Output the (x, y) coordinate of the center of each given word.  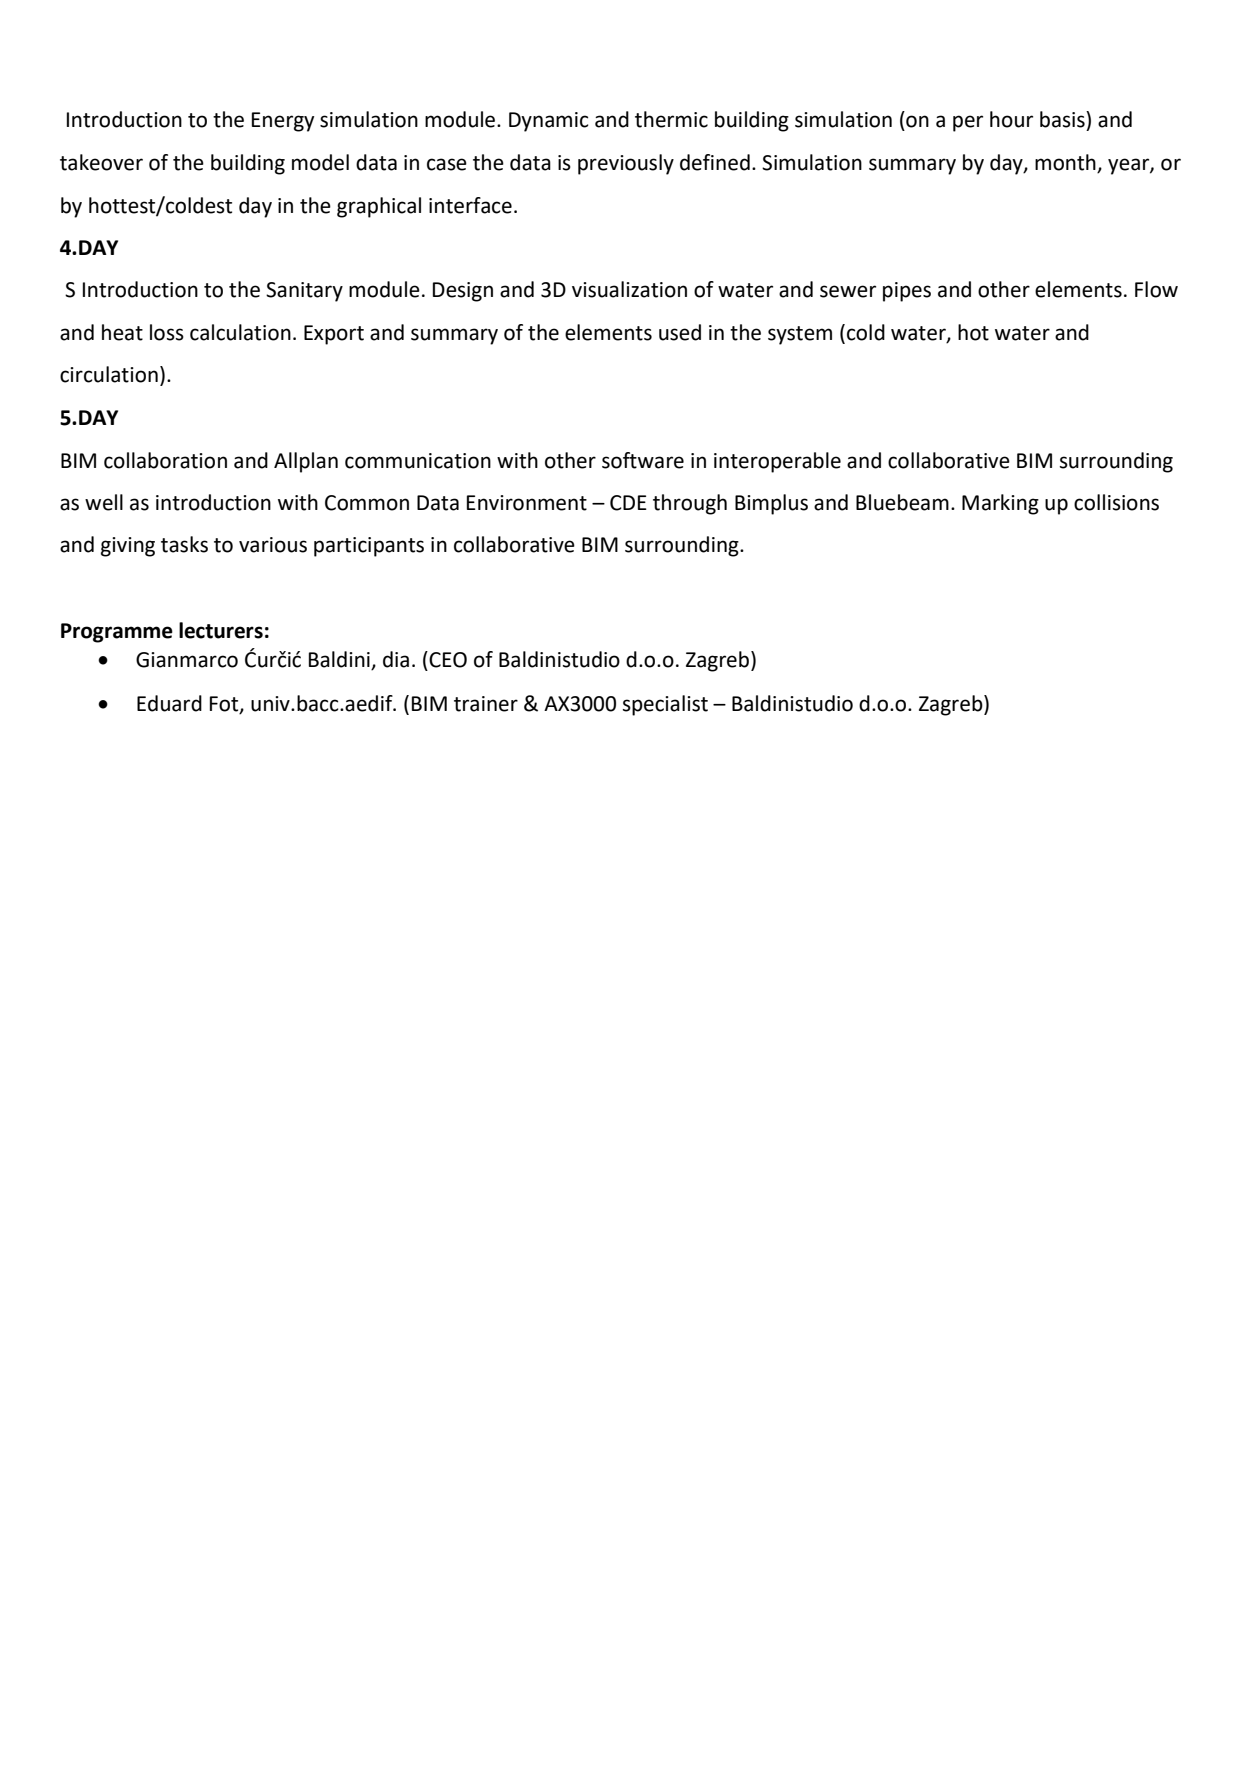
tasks (184, 544)
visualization (629, 289)
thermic (671, 119)
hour (1011, 119)
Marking (1000, 504)
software (643, 460)
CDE (628, 503)
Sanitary (304, 292)
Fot (225, 705)
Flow (1156, 289)
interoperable (777, 462)
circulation (109, 374)
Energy (283, 122)
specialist (665, 705)
